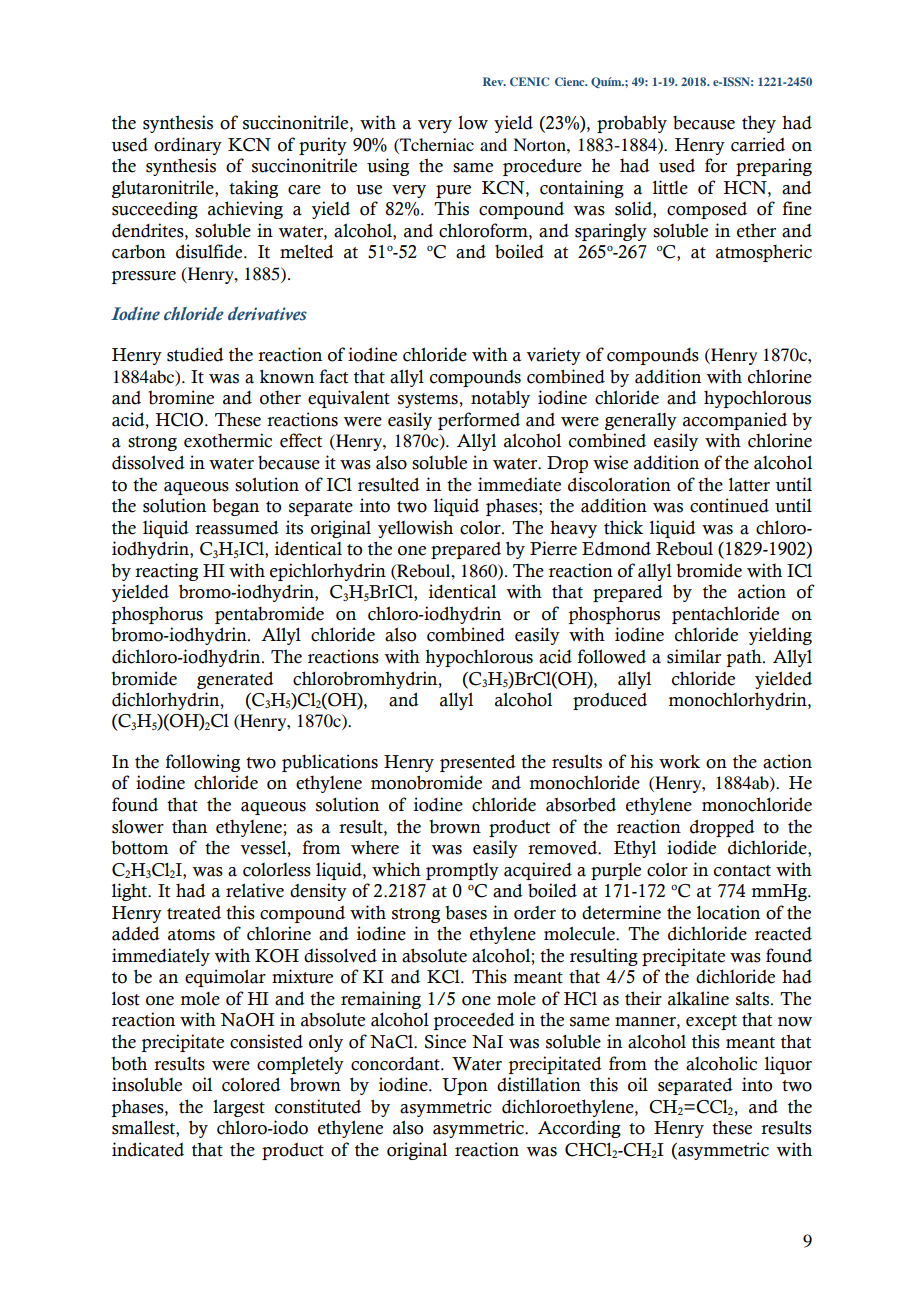  Describe the element at coordinates (415, 529) in the screenshot. I see `yellowish` at that location.
